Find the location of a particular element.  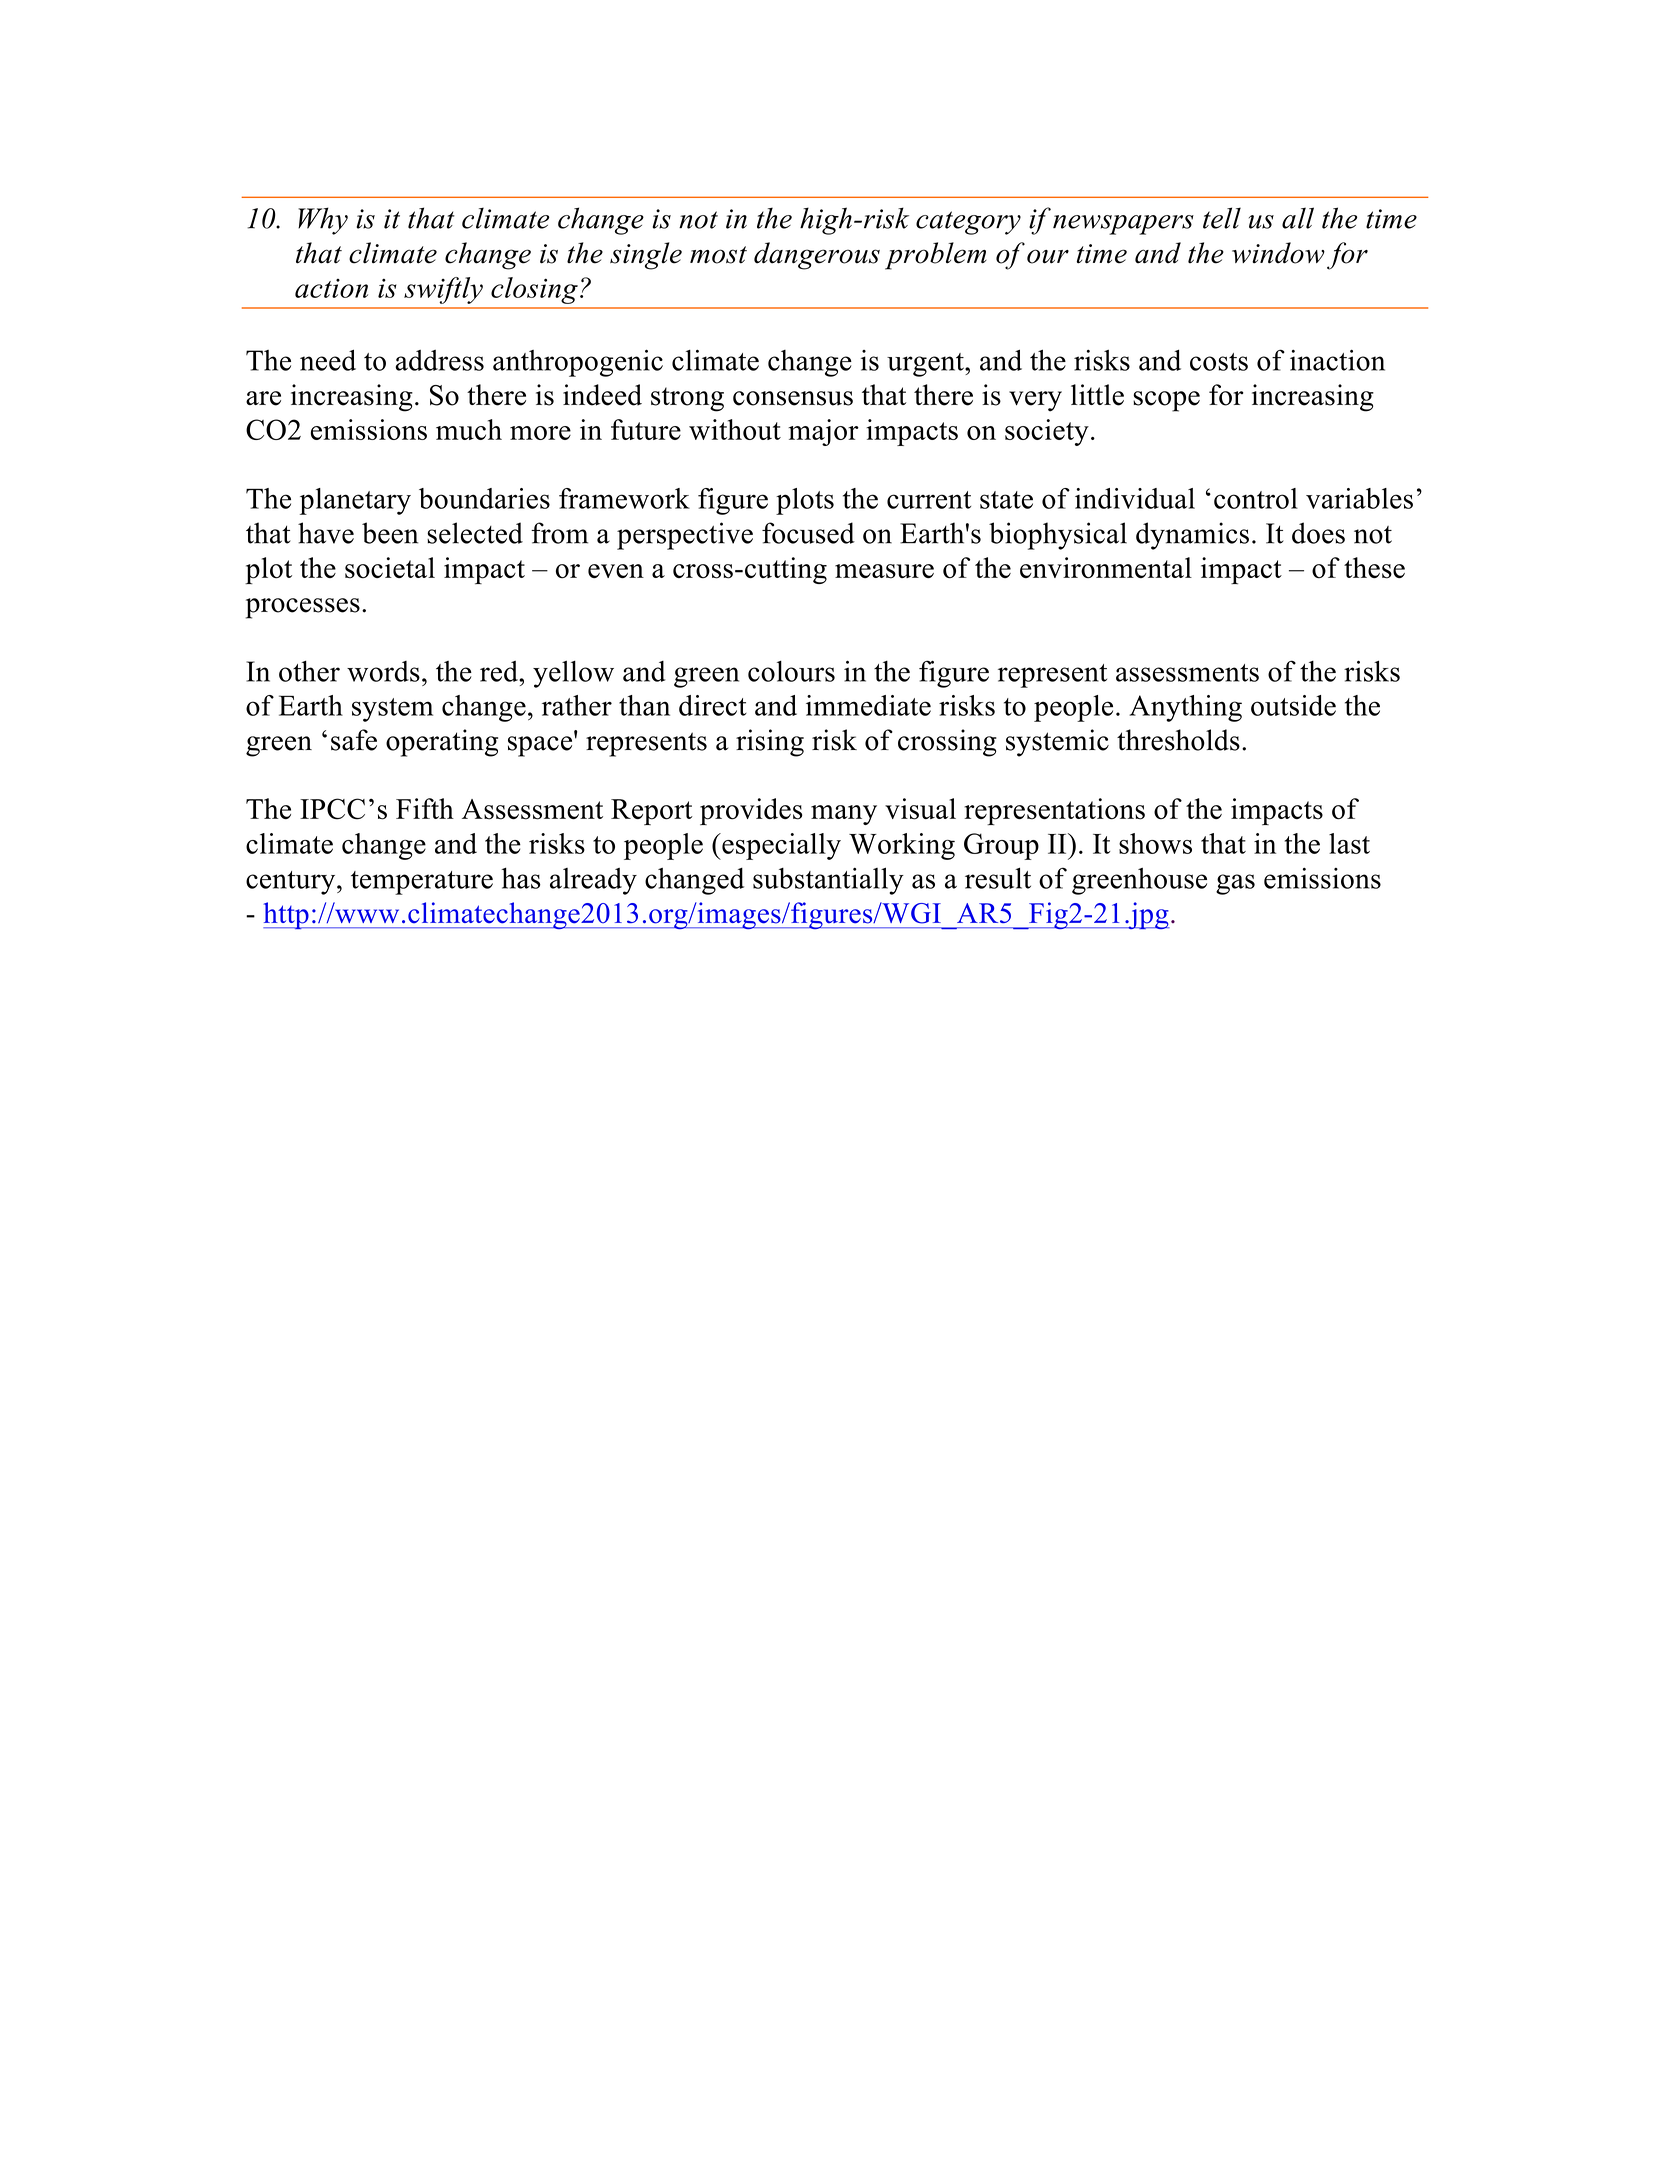

window is located at coordinates (1278, 253).
